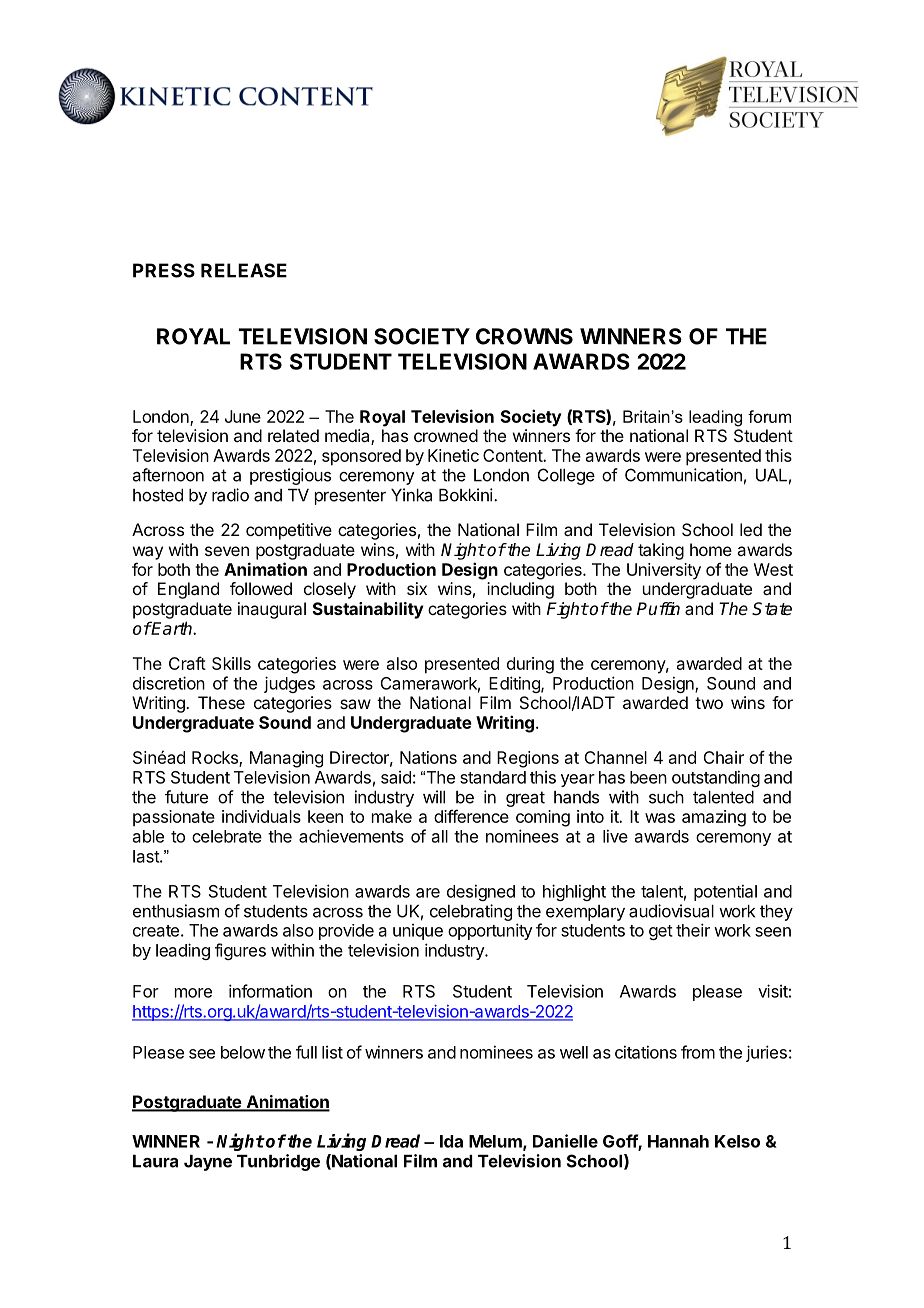 The width and height of the screenshot is (924, 1308). What do you see at coordinates (678, 1141) in the screenshot?
I see `Hannah` at bounding box center [678, 1141].
